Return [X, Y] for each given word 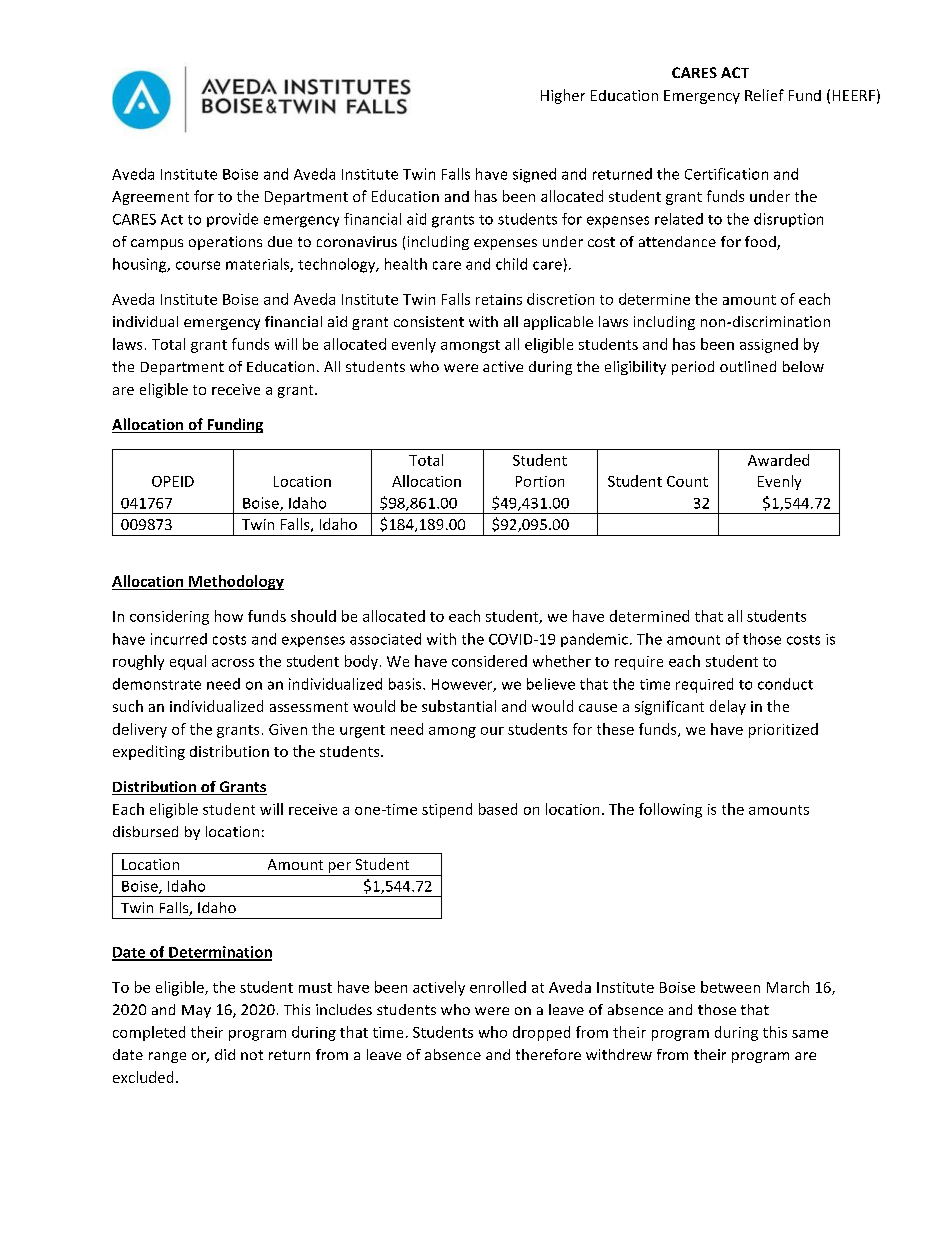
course [198, 265]
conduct [785, 684]
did [225, 1054]
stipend [447, 810]
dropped [541, 1033]
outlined [748, 366]
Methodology [235, 582]
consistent [429, 321]
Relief [764, 95]
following [670, 810]
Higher [563, 96]
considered [489, 661]
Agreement [150, 198]
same [810, 1034]
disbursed [145, 831]
